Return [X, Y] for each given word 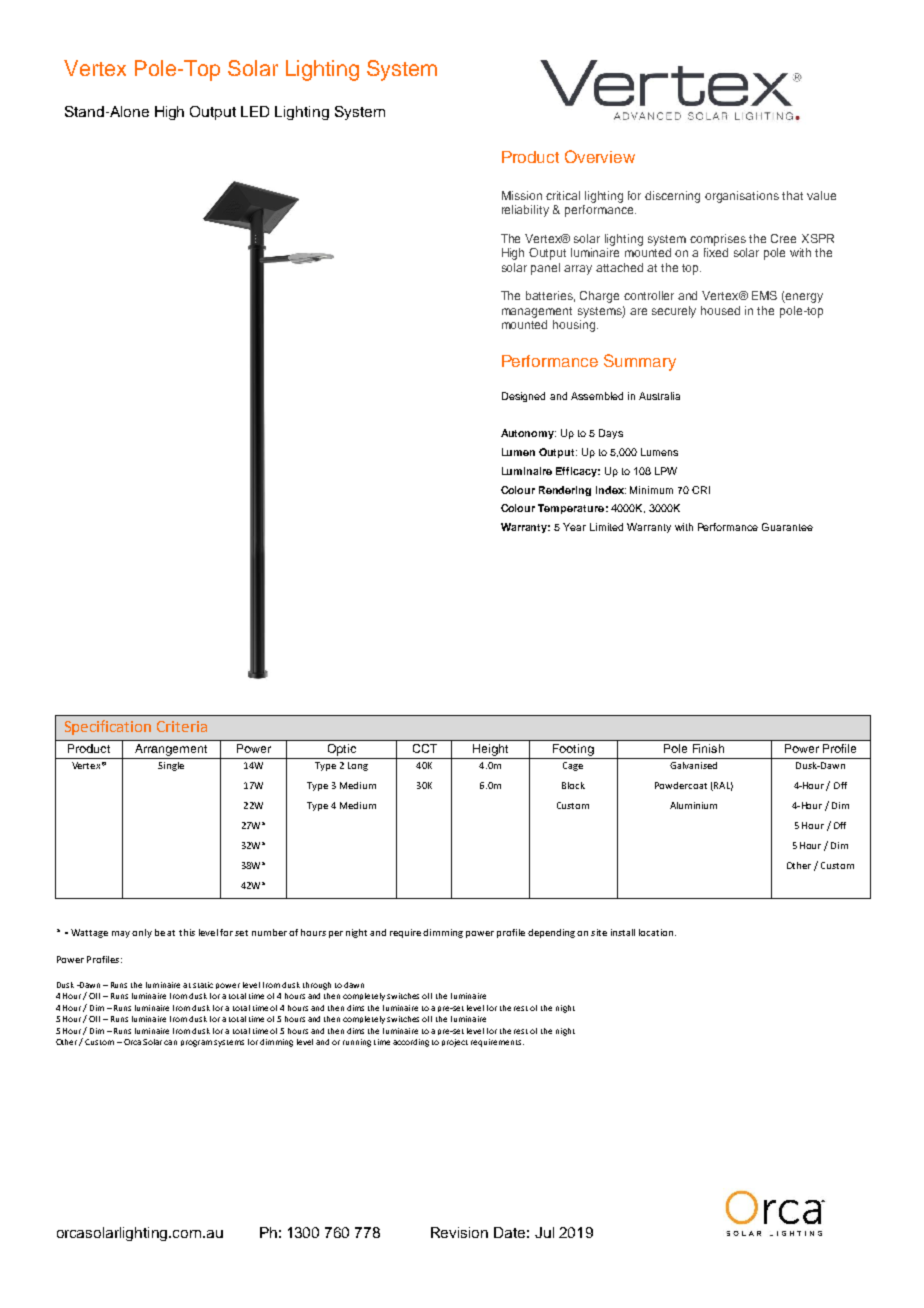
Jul [544, 1232]
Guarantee [787, 527]
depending [551, 933]
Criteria [182, 726]
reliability [525, 211]
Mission [522, 195]
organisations [742, 197]
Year [574, 527]
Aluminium [693, 805]
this [187, 932]
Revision [459, 1232]
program [196, 1043]
